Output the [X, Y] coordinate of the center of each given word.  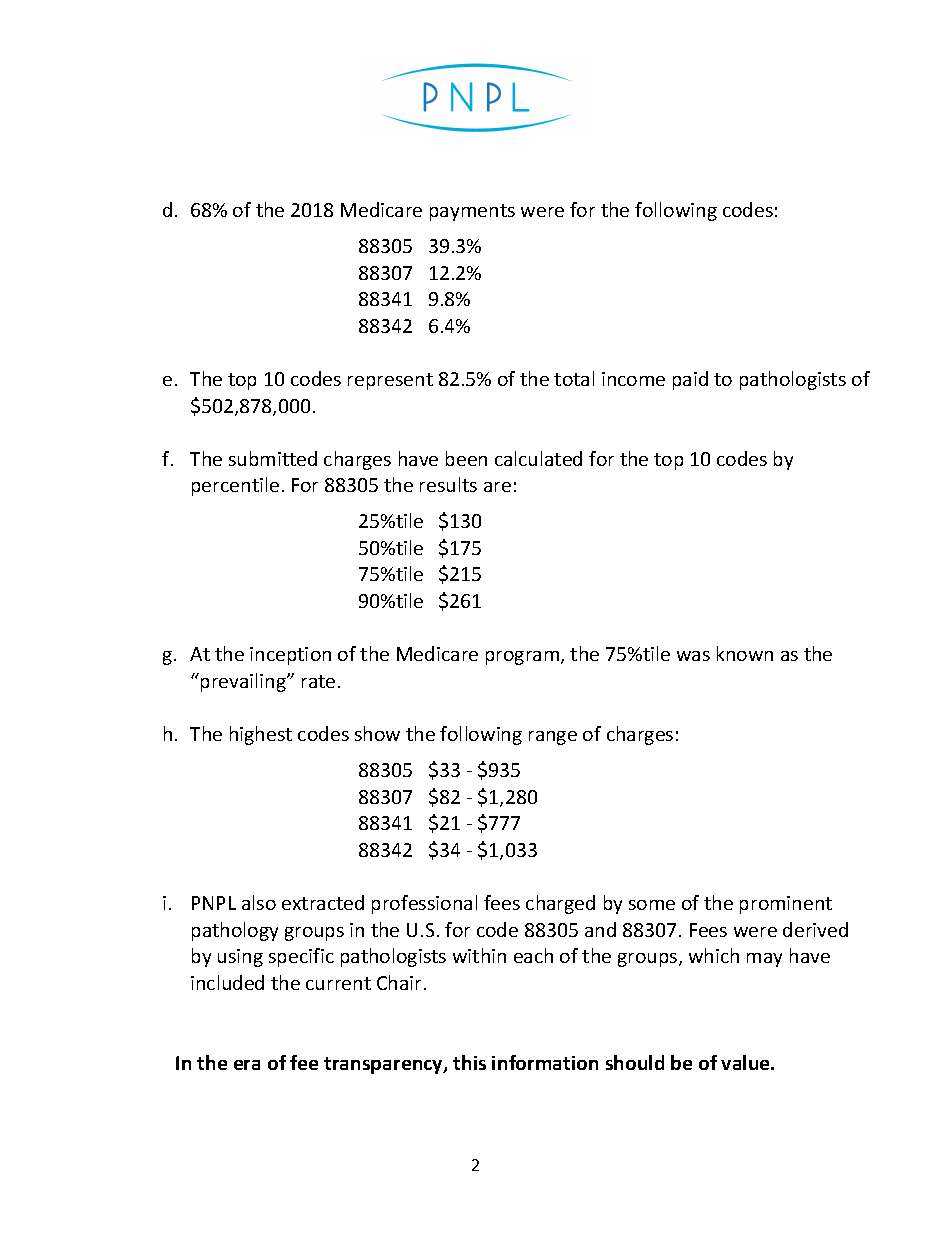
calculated [538, 458]
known [745, 653]
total [574, 378]
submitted [273, 458]
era [247, 1065]
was [693, 656]
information [545, 1062]
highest [261, 735]
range [553, 738]
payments [472, 212]
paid [690, 380]
